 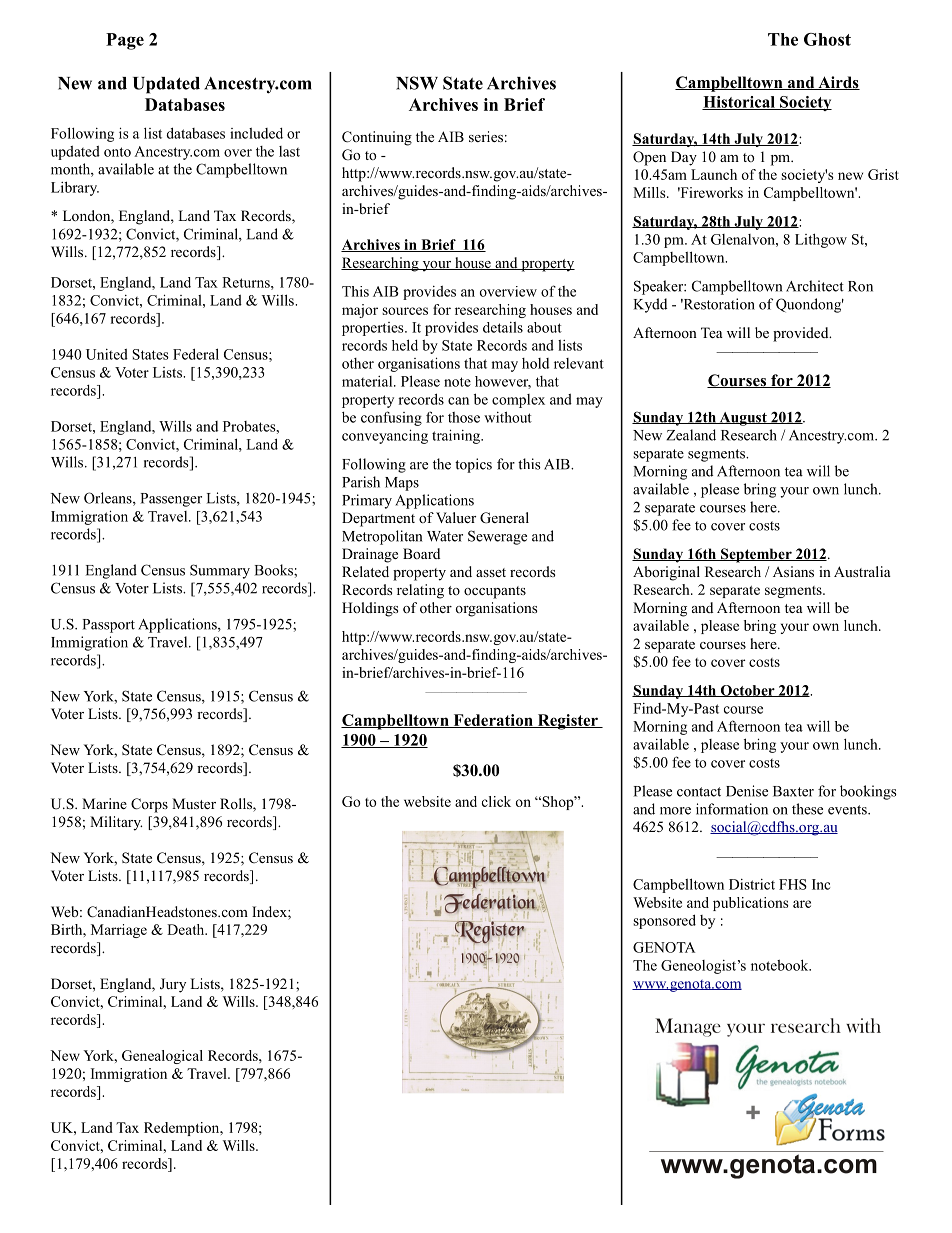 What do you see at coordinates (486, 136) in the page?
I see `series` at bounding box center [486, 136].
